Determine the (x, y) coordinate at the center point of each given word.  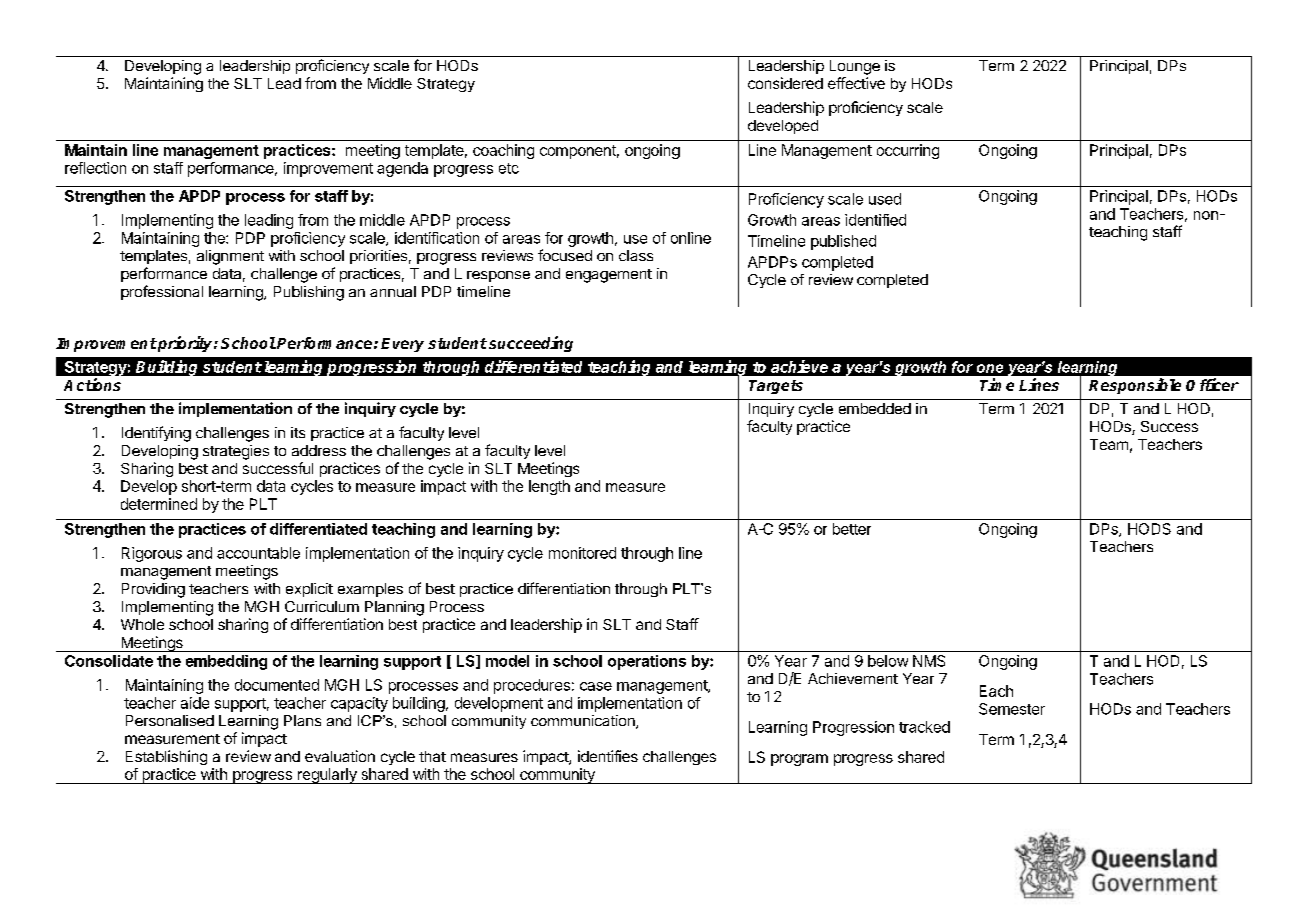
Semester (1012, 709)
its (298, 432)
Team (1109, 444)
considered (785, 83)
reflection (95, 168)
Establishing (166, 757)
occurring (908, 151)
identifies (608, 756)
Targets (776, 387)
